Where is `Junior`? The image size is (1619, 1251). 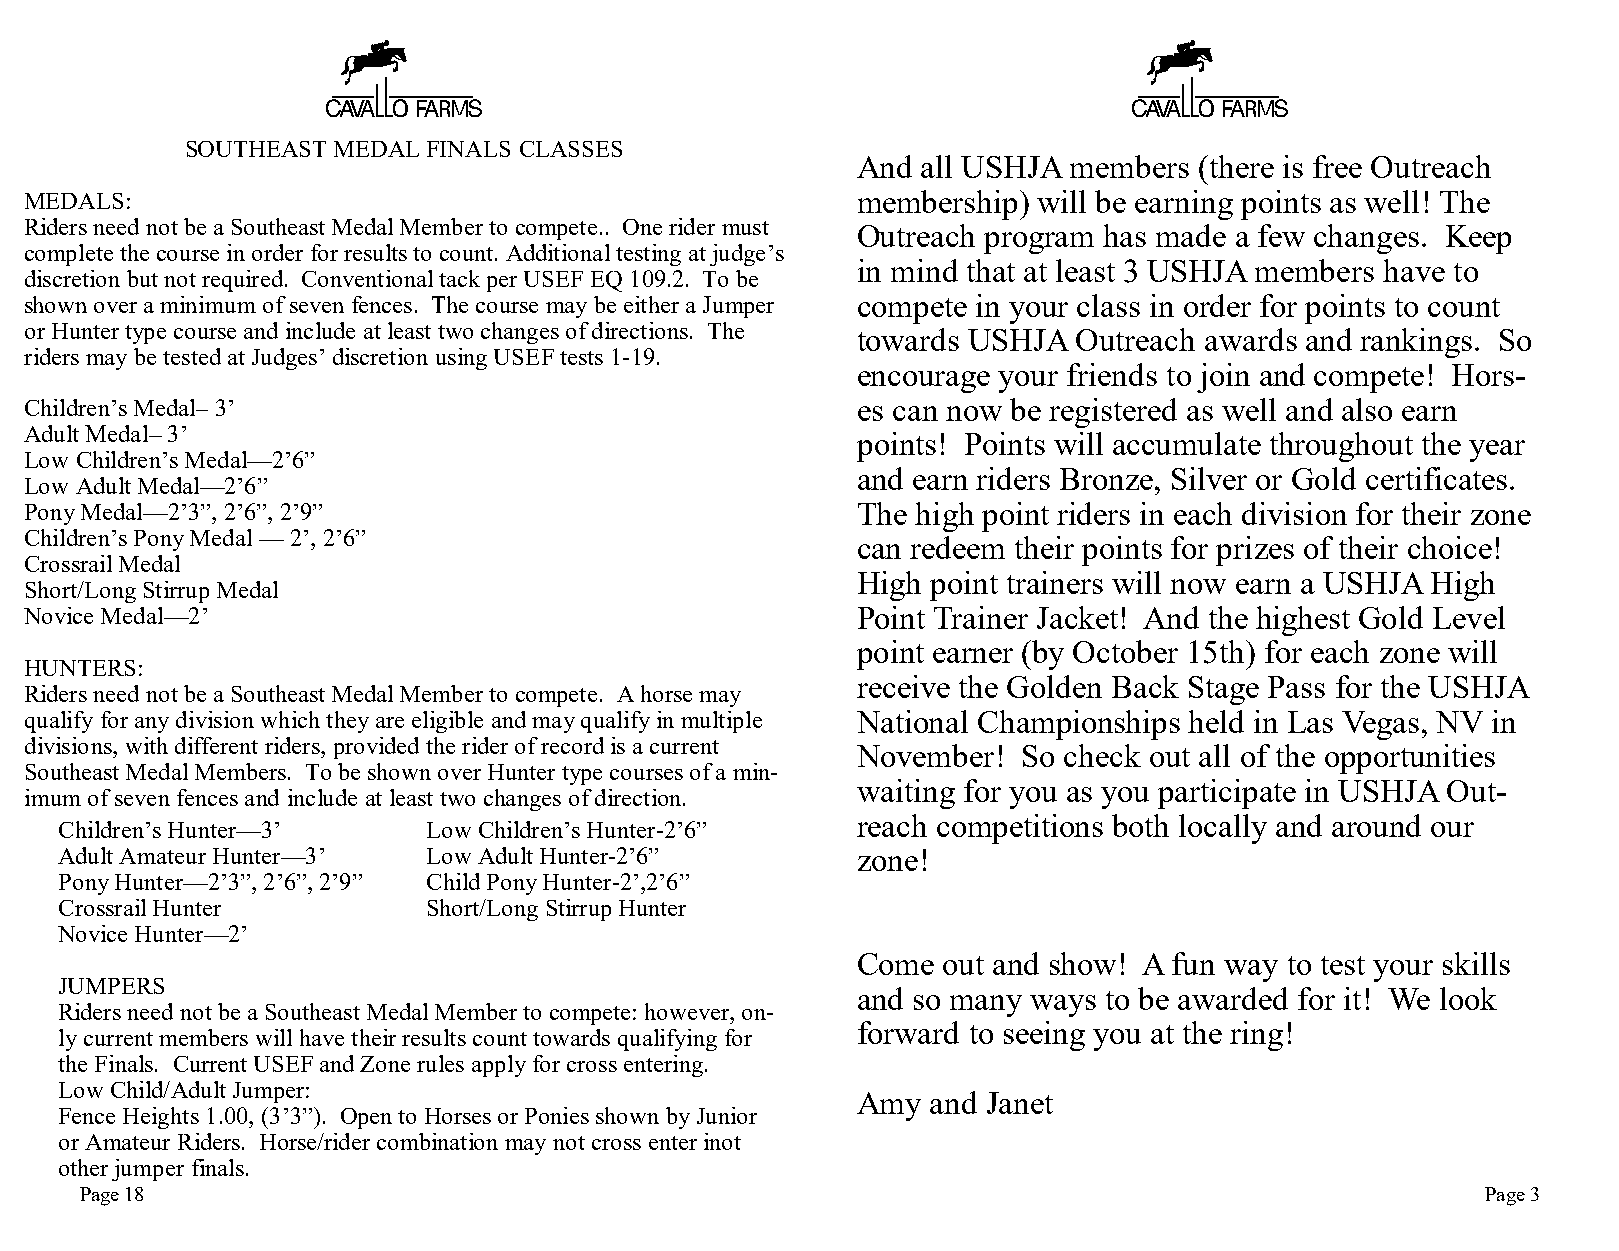
Junior is located at coordinates (727, 1115).
